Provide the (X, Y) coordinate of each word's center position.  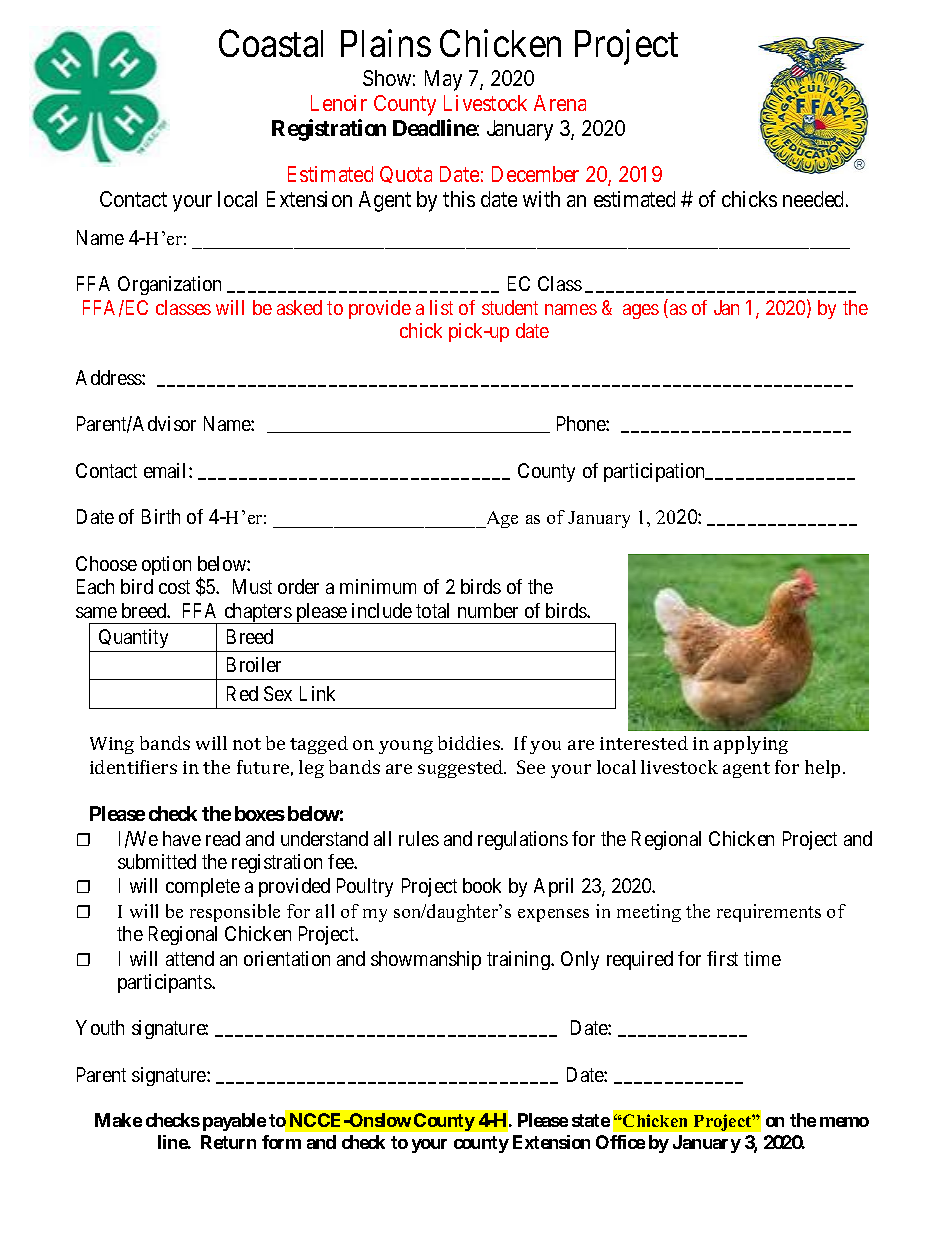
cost (174, 587)
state (591, 1120)
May (443, 80)
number (488, 610)
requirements (769, 913)
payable (234, 1122)
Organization (169, 285)
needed (815, 199)
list (441, 307)
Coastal (271, 43)
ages (641, 311)
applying (751, 745)
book (482, 885)
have (182, 838)
